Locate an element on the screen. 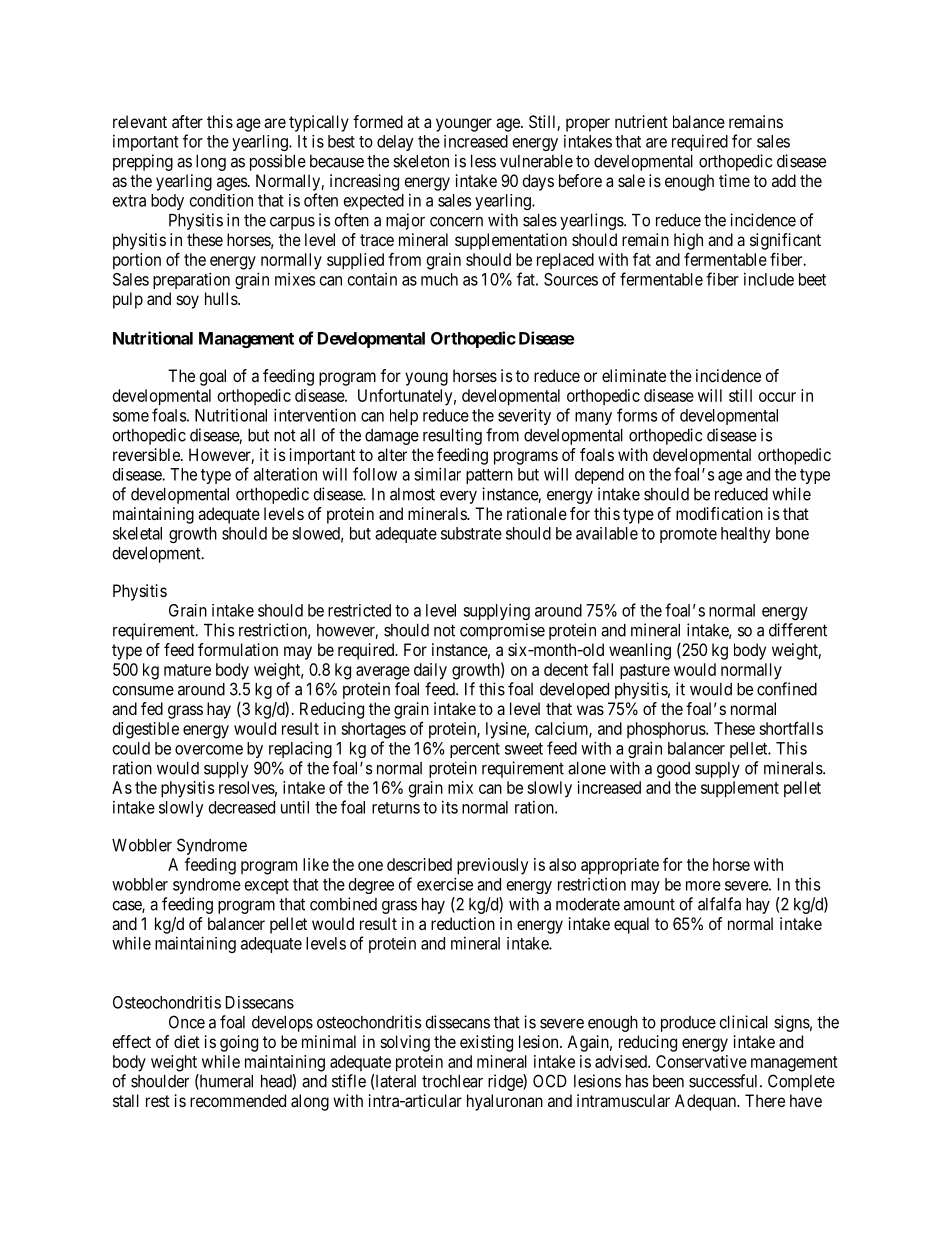 The width and height of the screenshot is (952, 1233). recommended is located at coordinates (238, 1100).
